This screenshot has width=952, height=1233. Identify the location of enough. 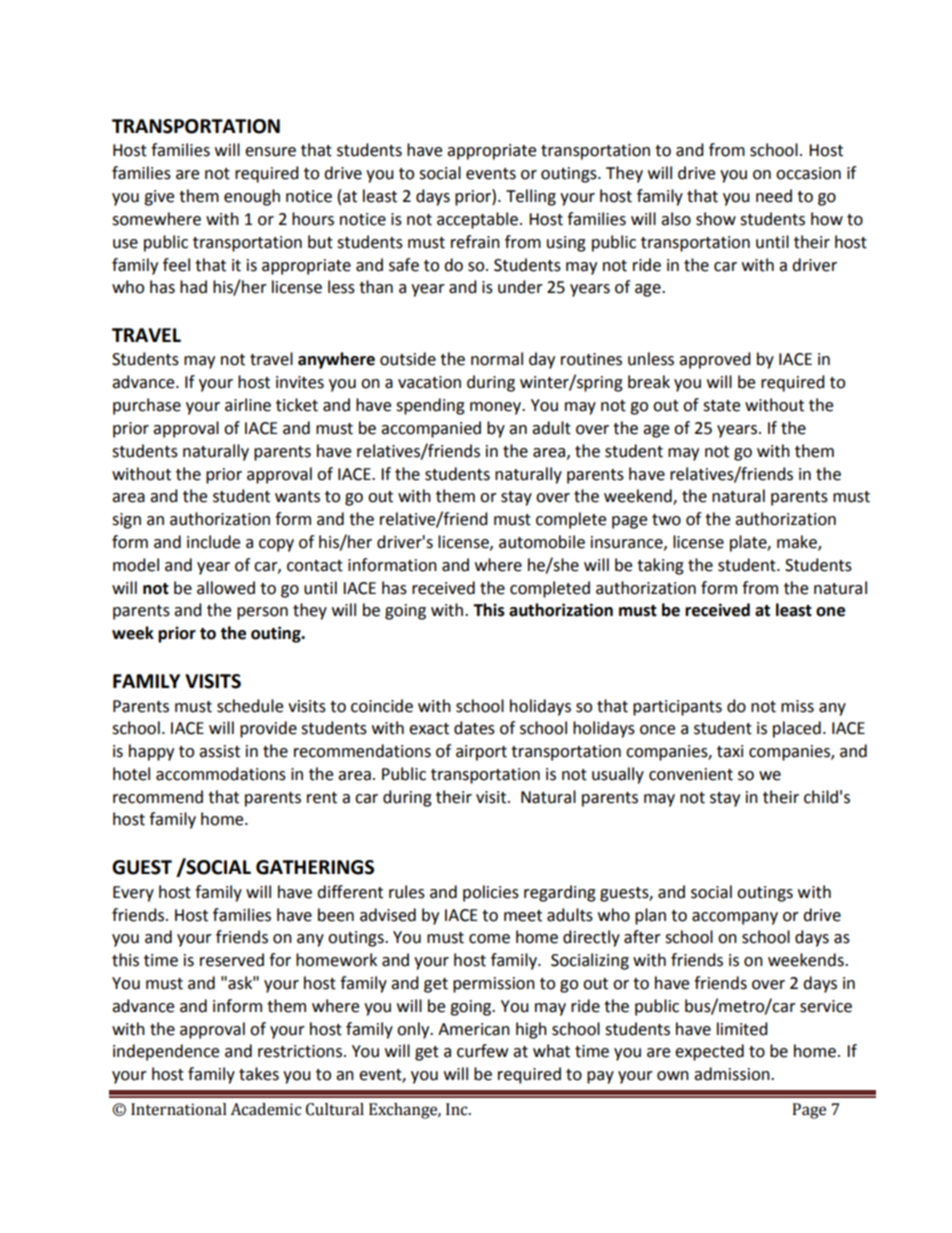
(252, 197).
